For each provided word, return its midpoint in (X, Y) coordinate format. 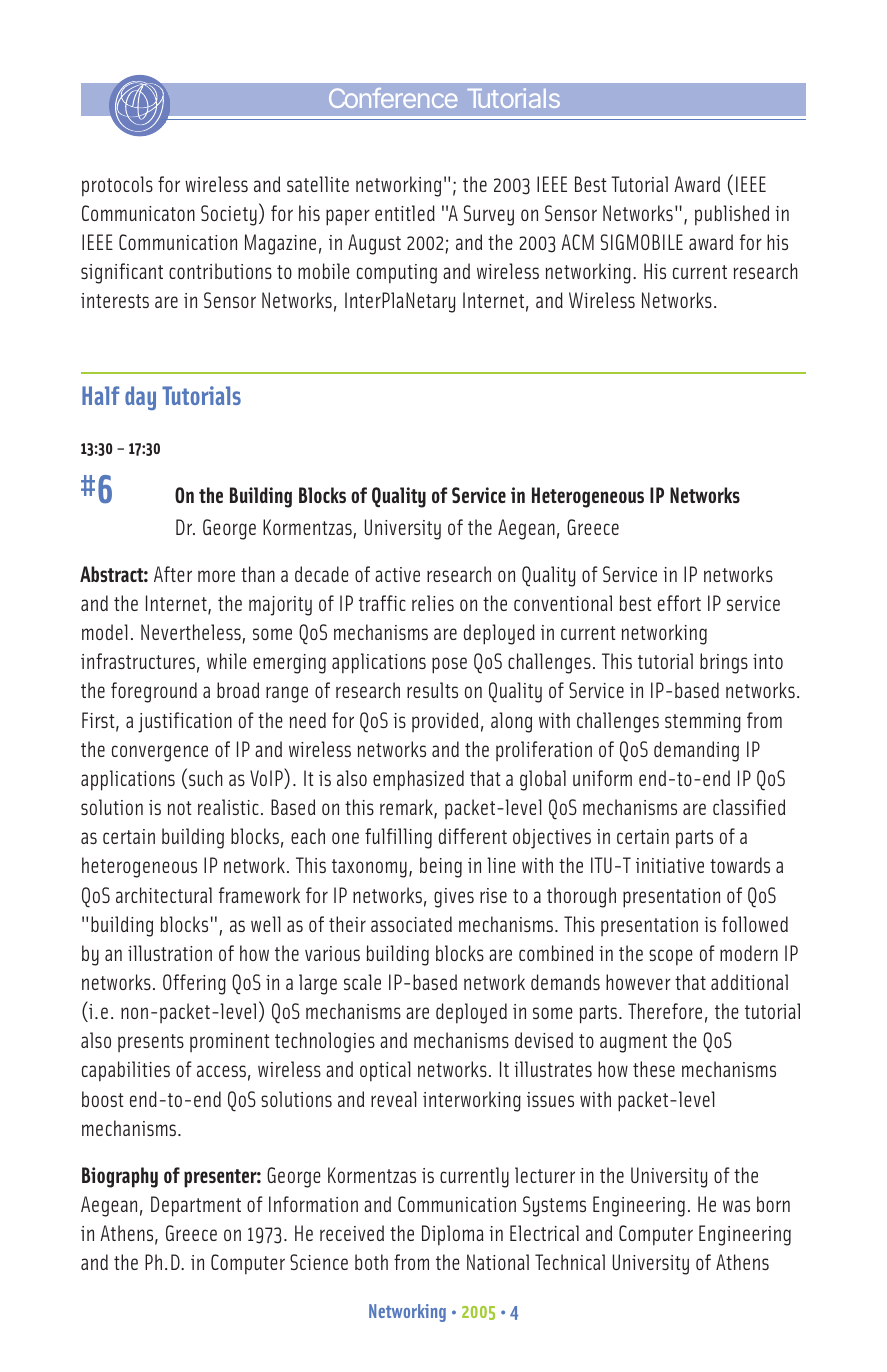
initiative (670, 865)
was (736, 1206)
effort (679, 603)
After (173, 574)
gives (454, 898)
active (397, 574)
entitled (405, 213)
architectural (164, 895)
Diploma (453, 1235)
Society (229, 215)
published (732, 215)
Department (196, 1206)
